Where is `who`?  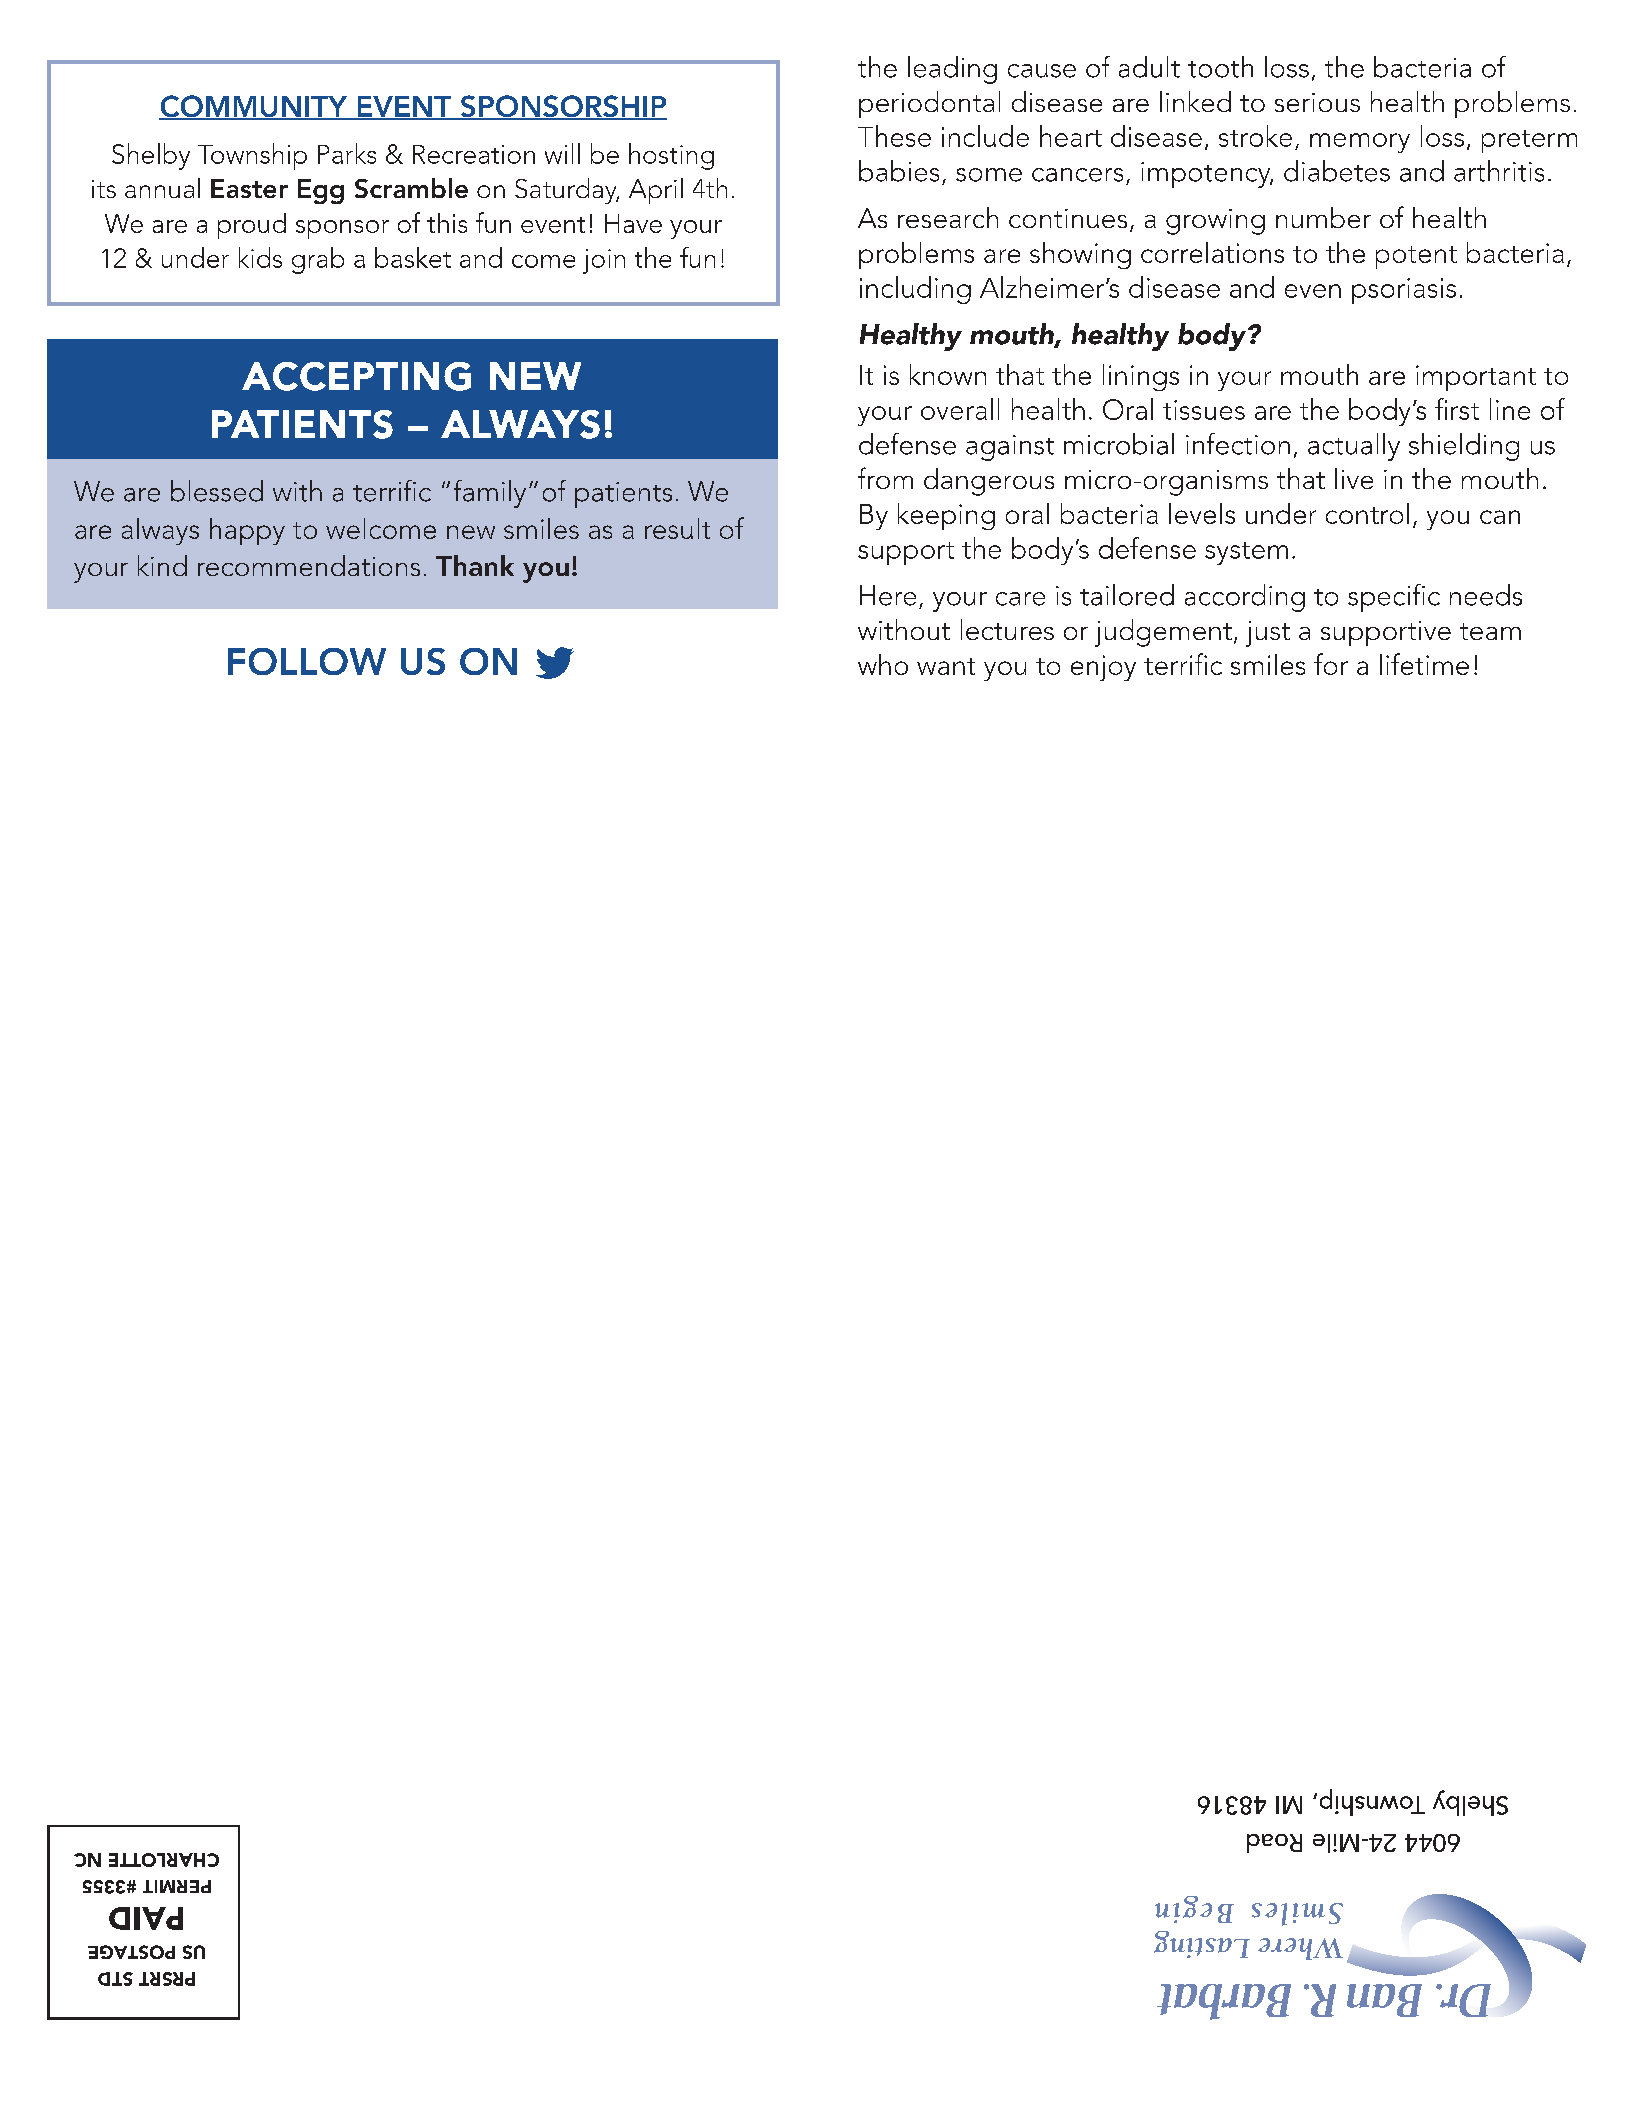
who is located at coordinates (883, 664).
